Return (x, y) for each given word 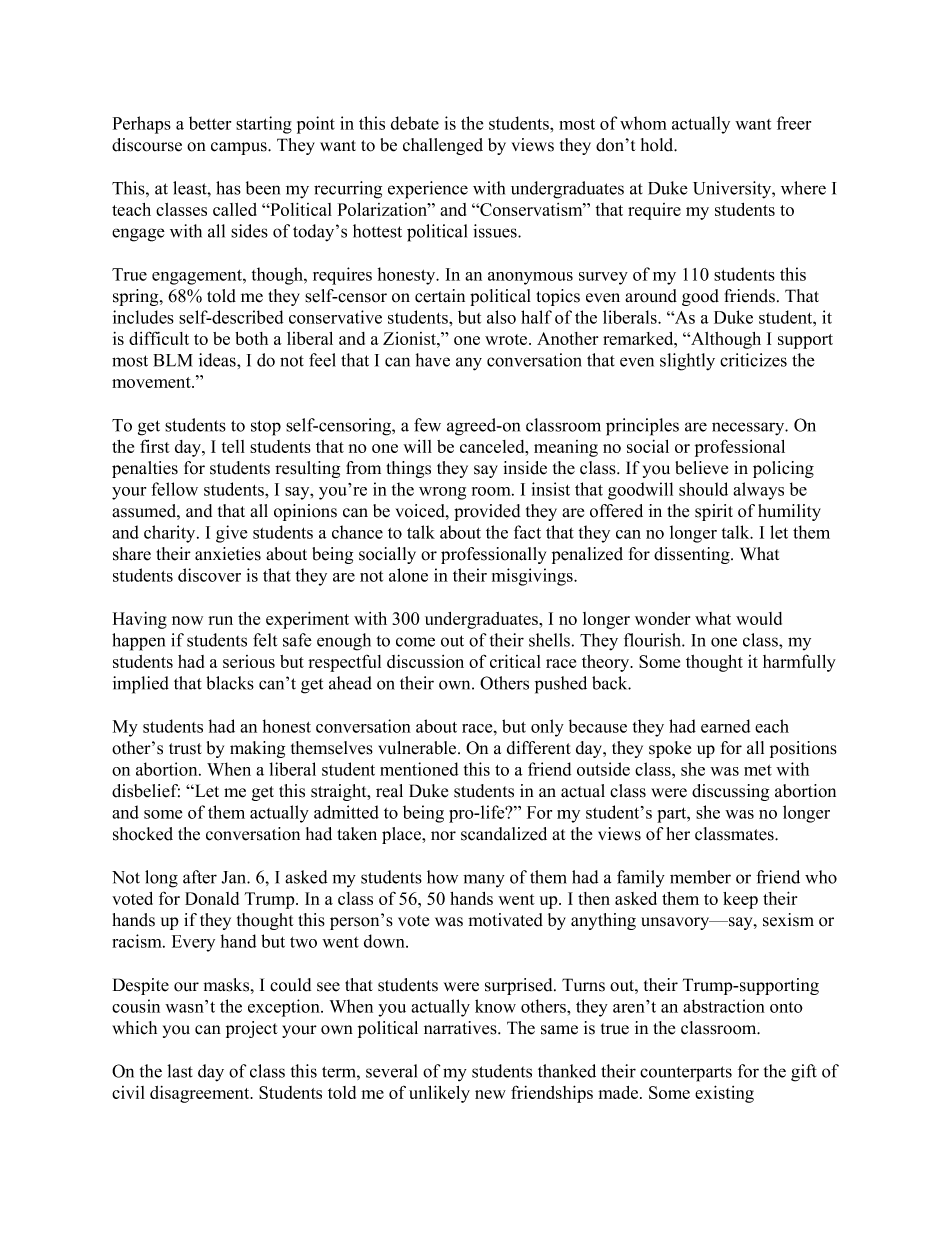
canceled (493, 446)
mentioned (419, 769)
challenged (443, 146)
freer (794, 123)
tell (233, 446)
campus (240, 148)
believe (701, 468)
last (180, 1071)
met (758, 770)
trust (185, 749)
